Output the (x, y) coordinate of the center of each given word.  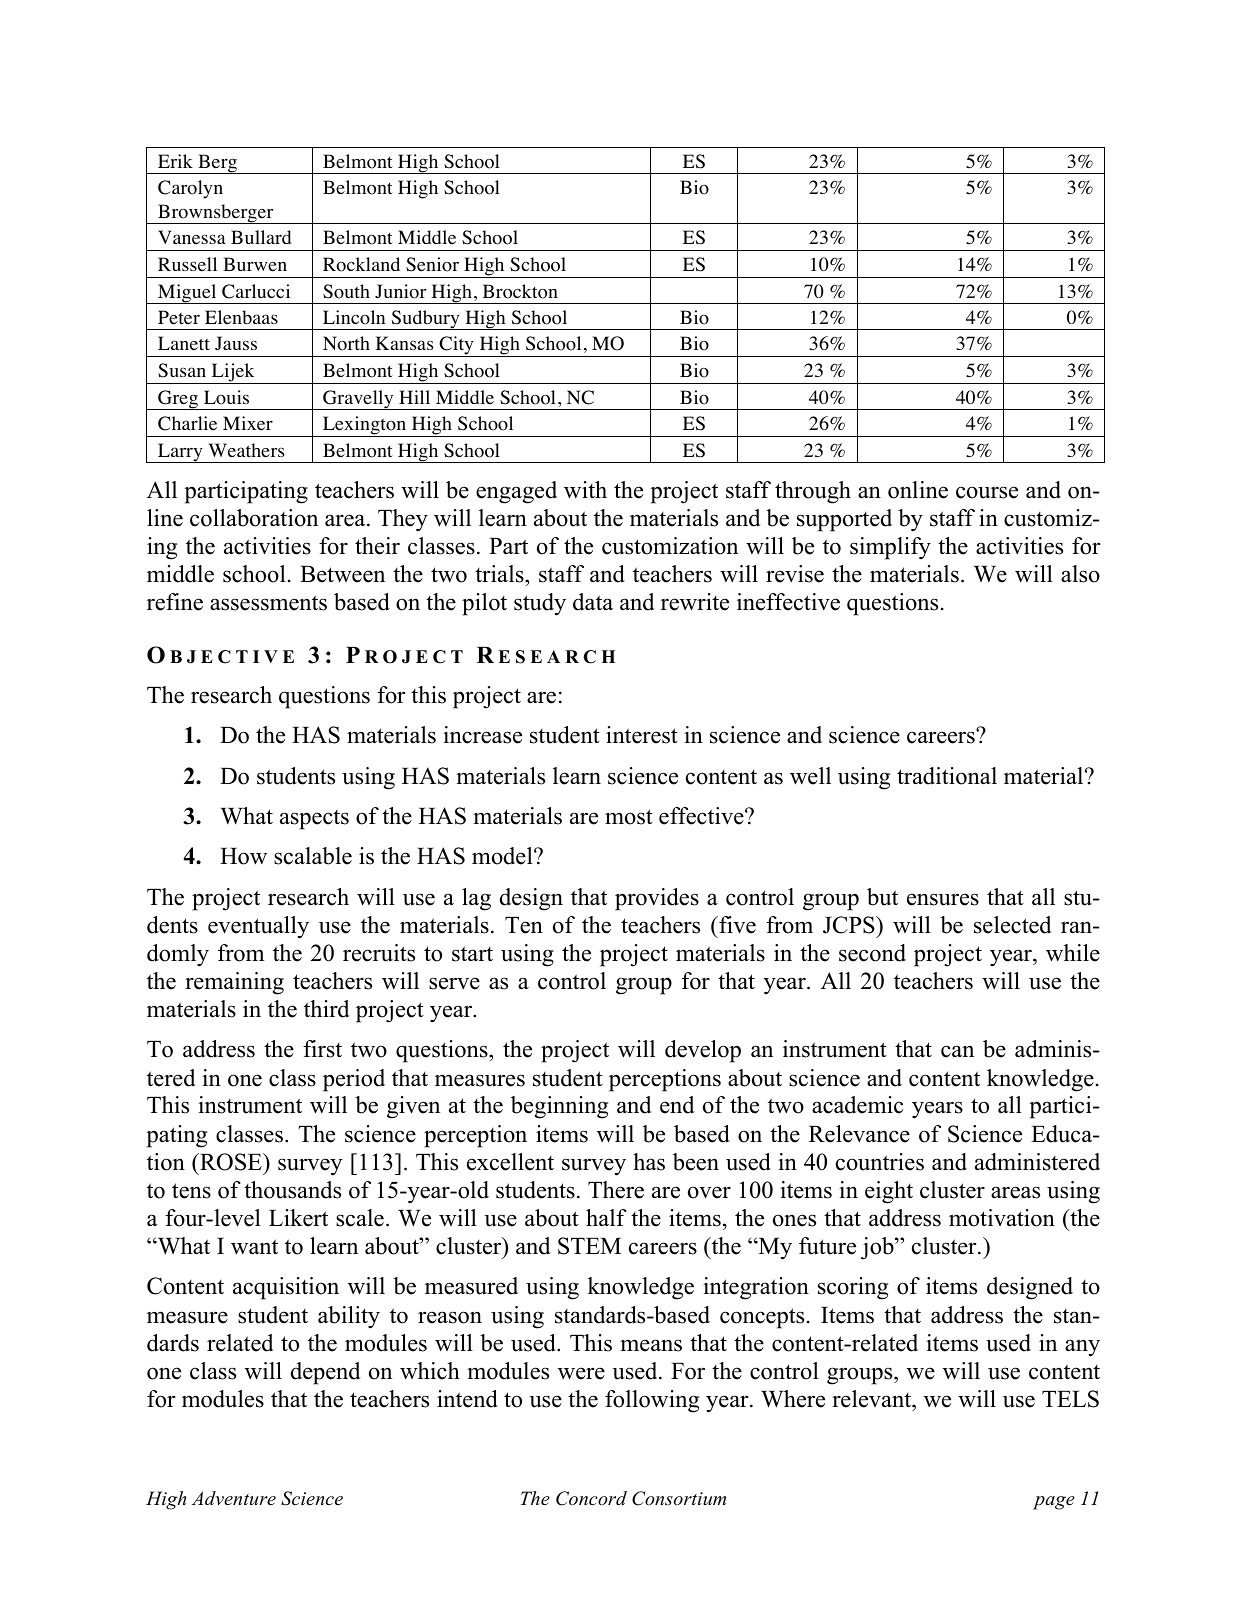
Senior (432, 264)
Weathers (246, 450)
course (987, 492)
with (585, 490)
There (616, 1190)
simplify (890, 548)
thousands (292, 1190)
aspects (314, 820)
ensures (943, 899)
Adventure (234, 1498)
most (629, 817)
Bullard (261, 237)
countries (880, 1162)
